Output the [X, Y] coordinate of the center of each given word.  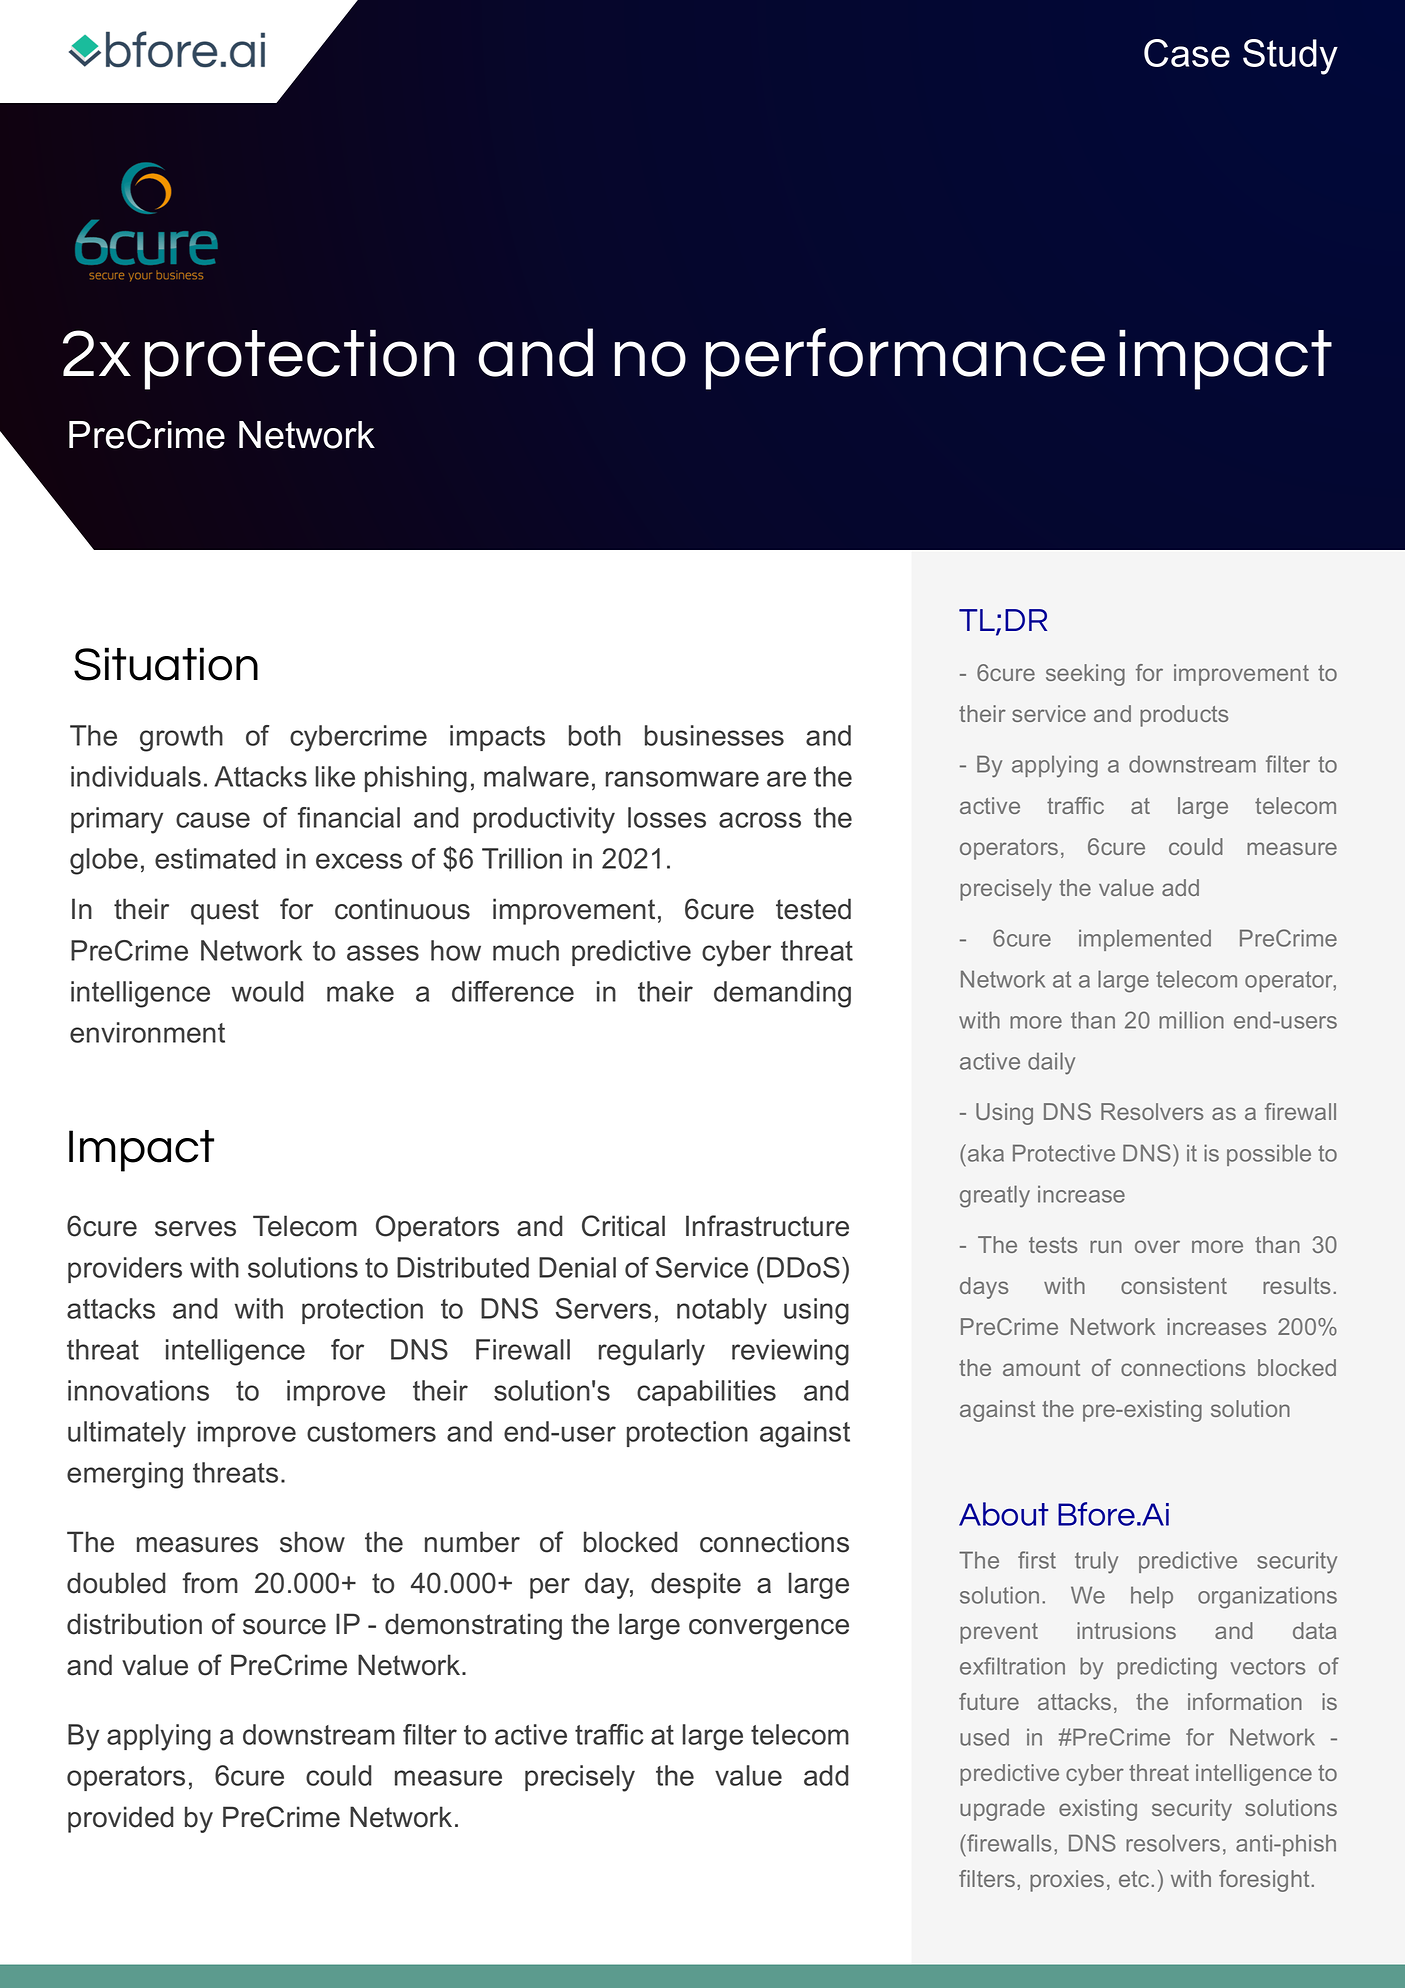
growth [181, 738]
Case [1187, 53]
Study [1290, 57]
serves [195, 1229]
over [1157, 1246]
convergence [769, 1629]
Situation [166, 664]
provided [120, 1819]
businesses [714, 735]
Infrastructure [767, 1226]
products [1184, 716]
